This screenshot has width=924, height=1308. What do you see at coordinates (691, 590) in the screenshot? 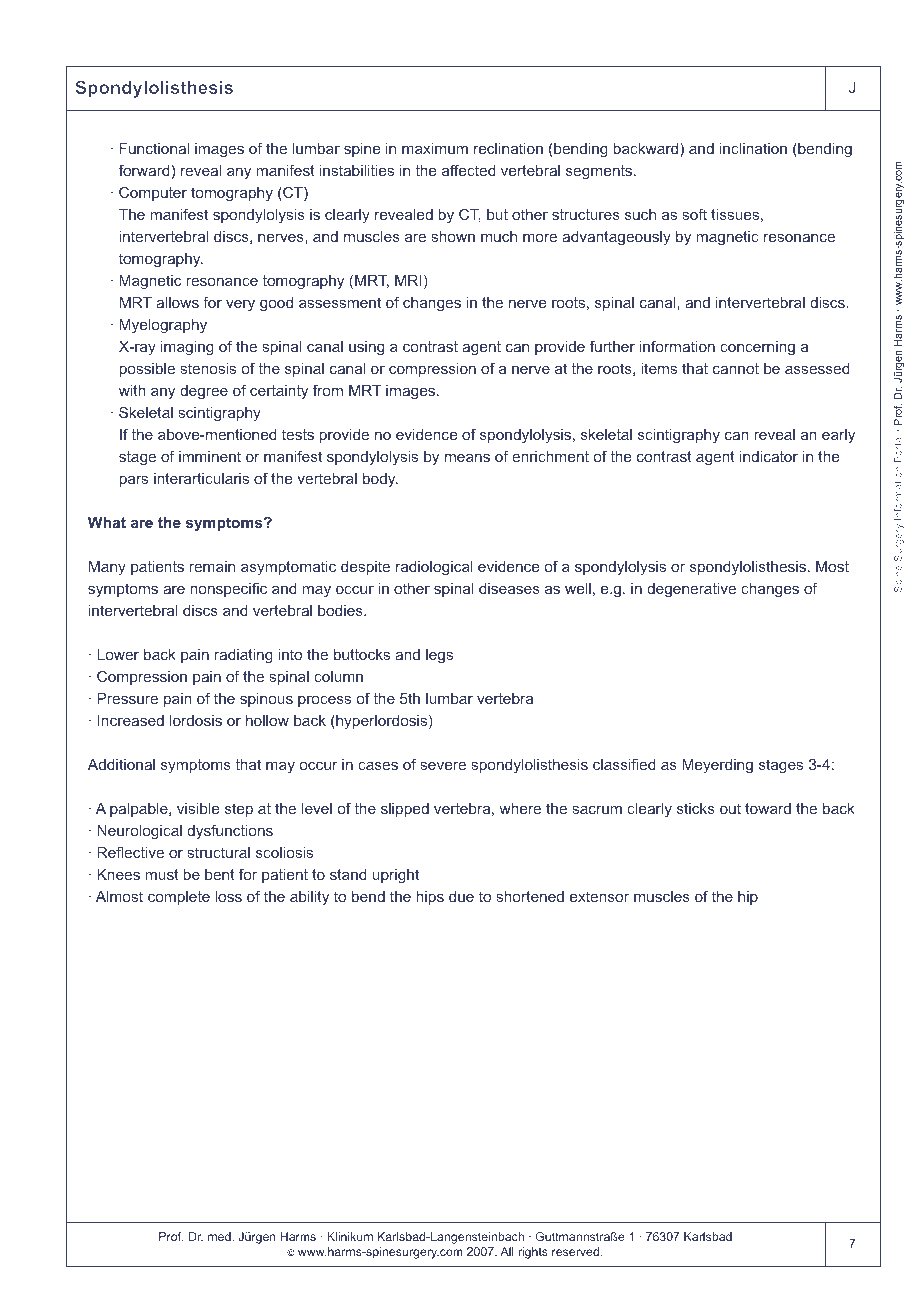
I see `degenerative` at bounding box center [691, 590].
